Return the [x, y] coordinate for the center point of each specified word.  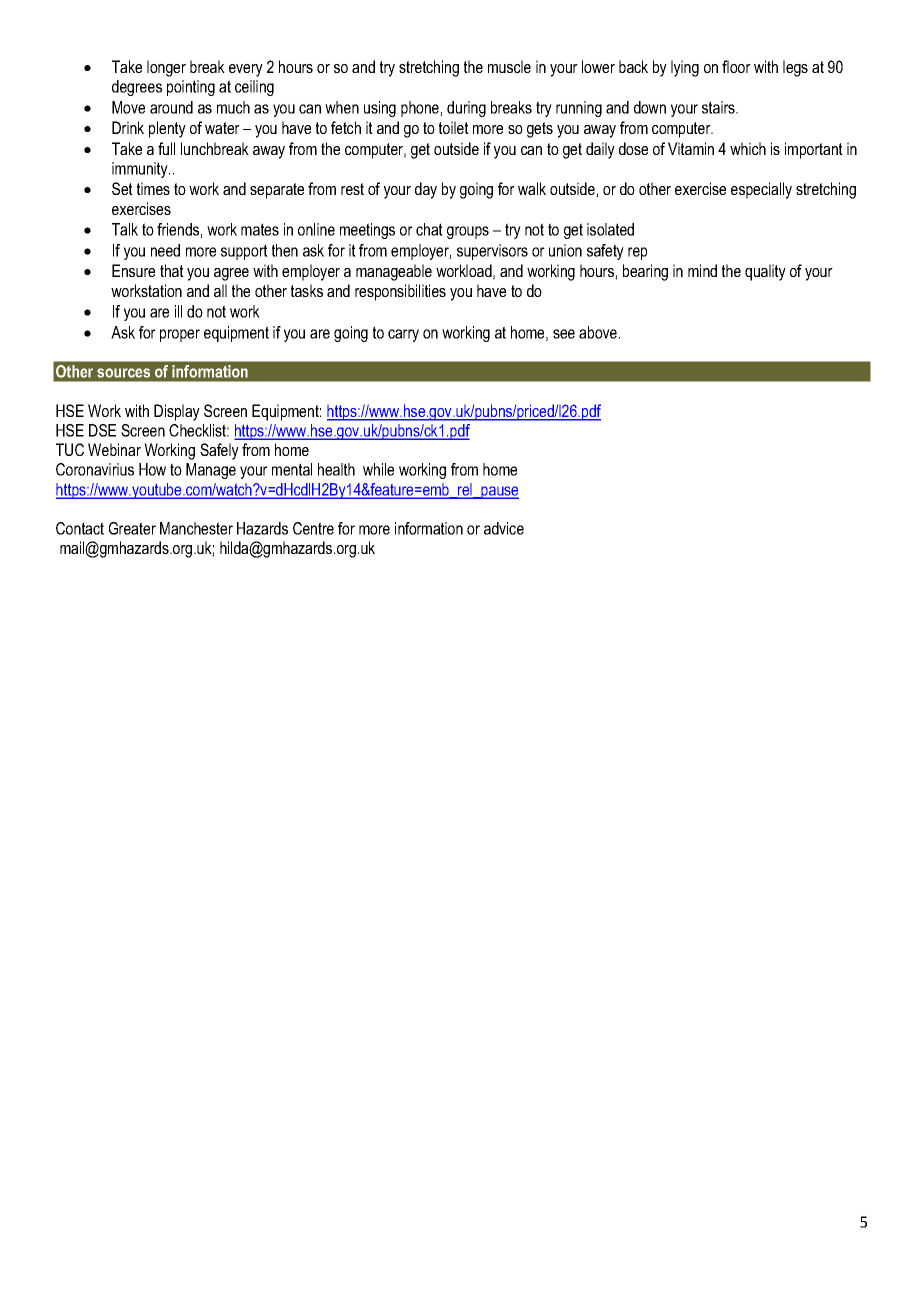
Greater [132, 528]
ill [178, 311]
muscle [509, 66]
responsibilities [400, 292]
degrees [137, 88]
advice [504, 528]
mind [702, 270]
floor [736, 66]
